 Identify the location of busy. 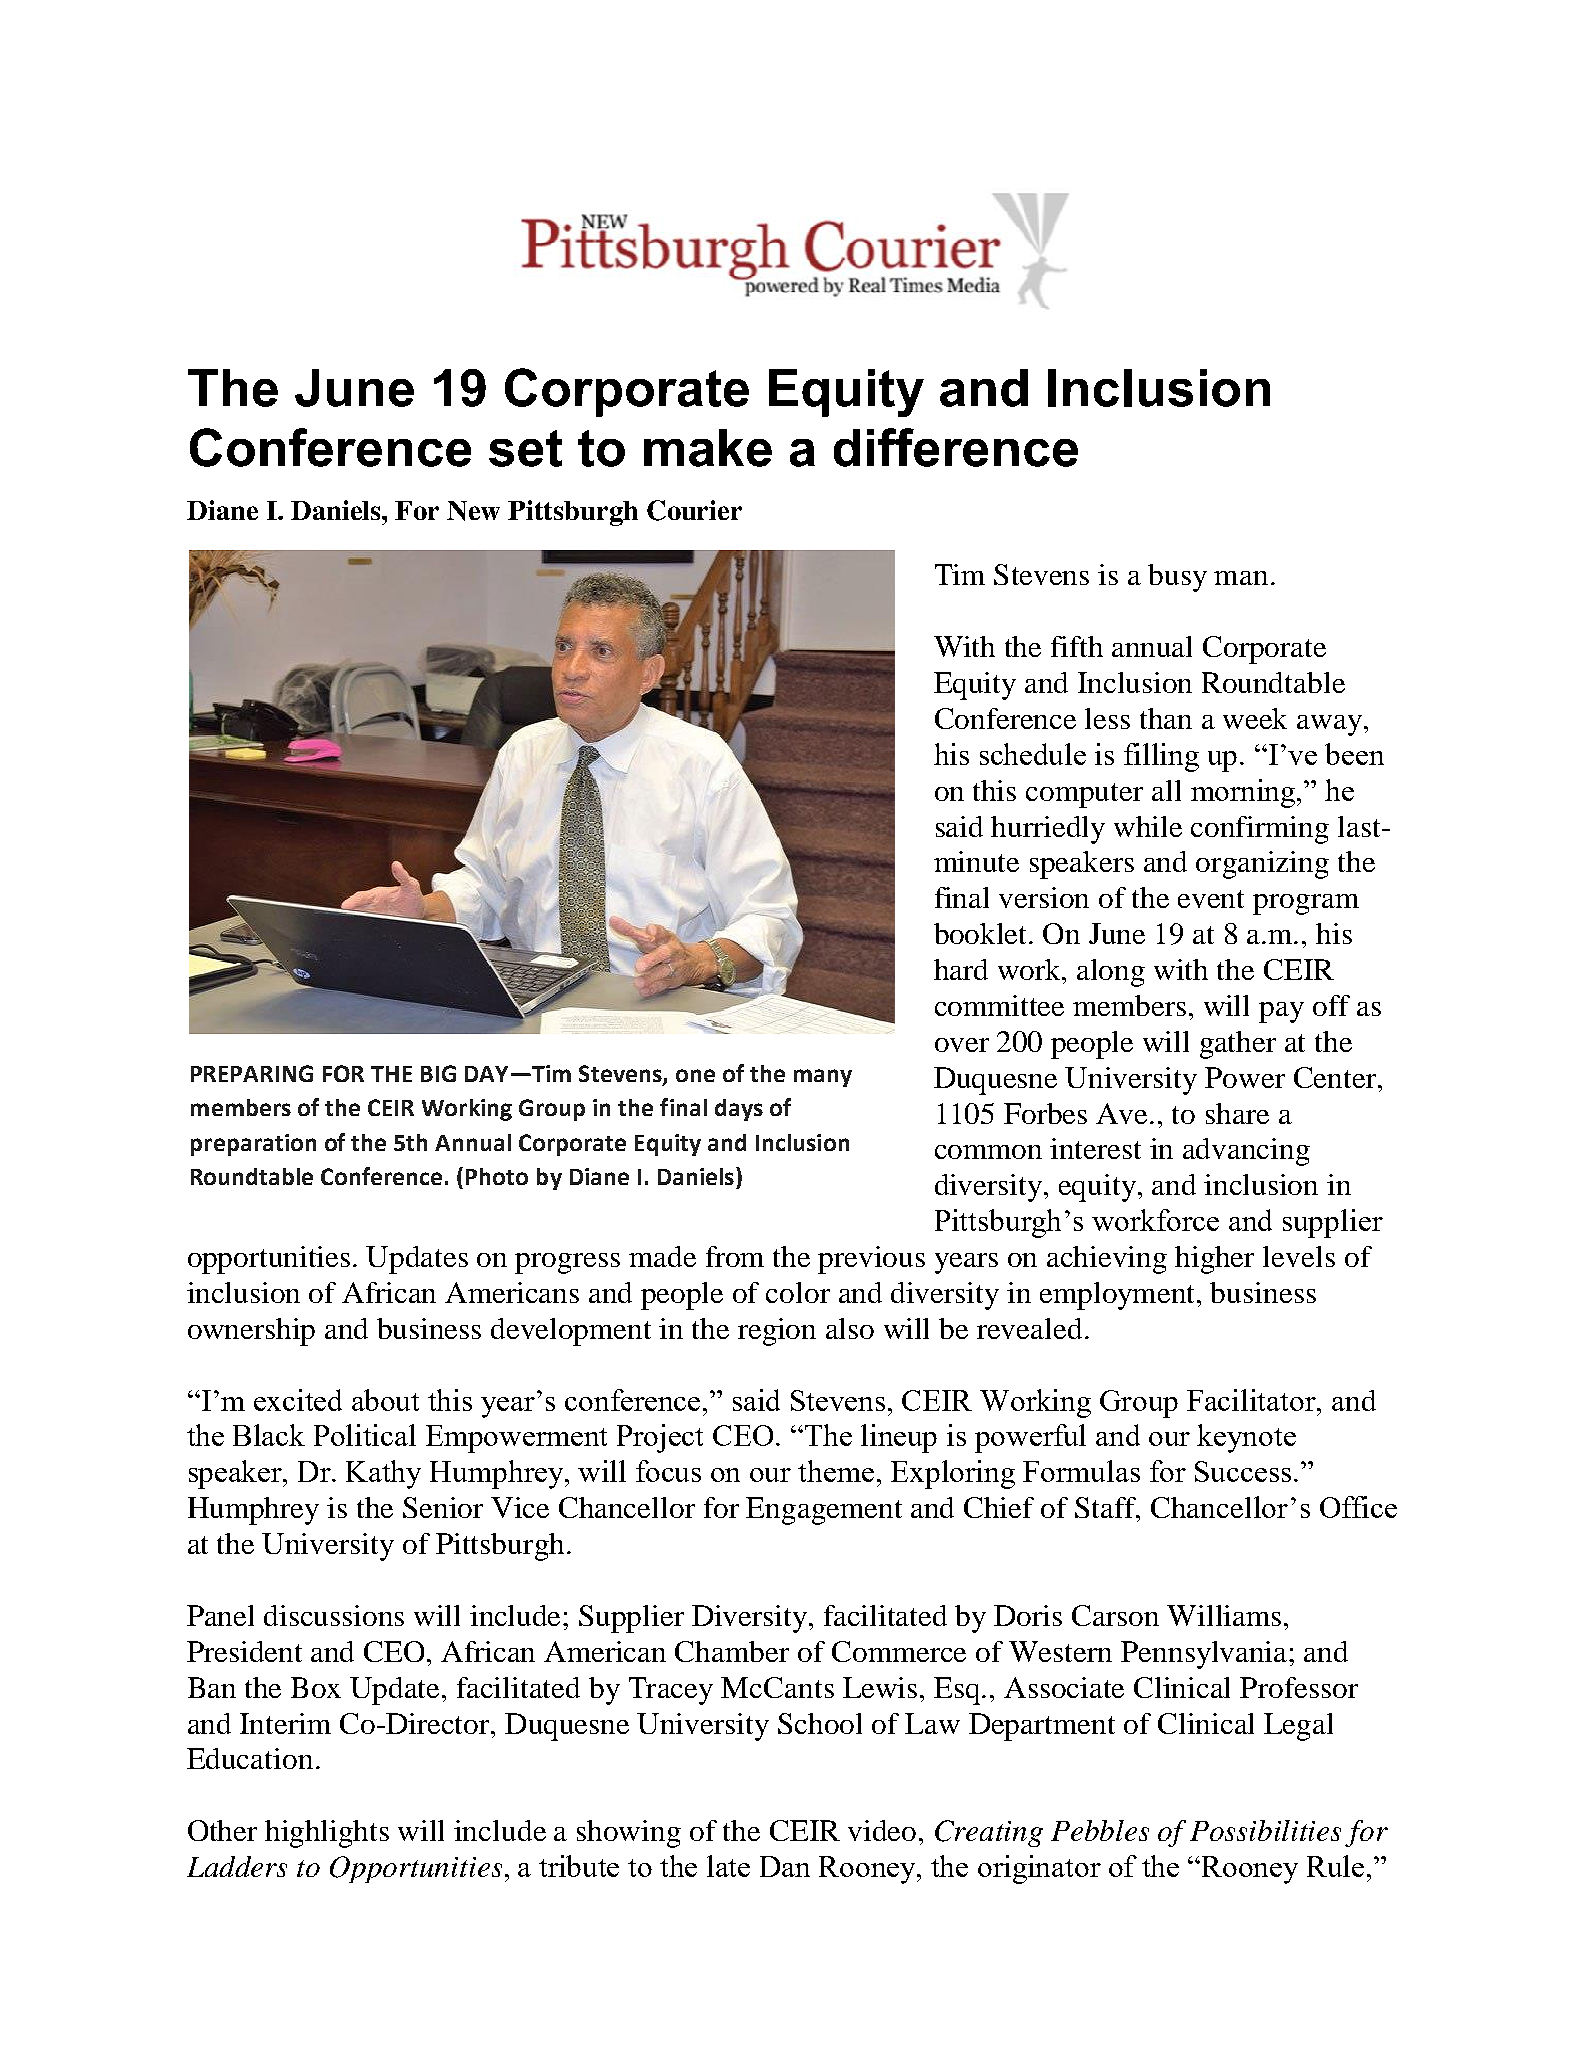
(1177, 578).
